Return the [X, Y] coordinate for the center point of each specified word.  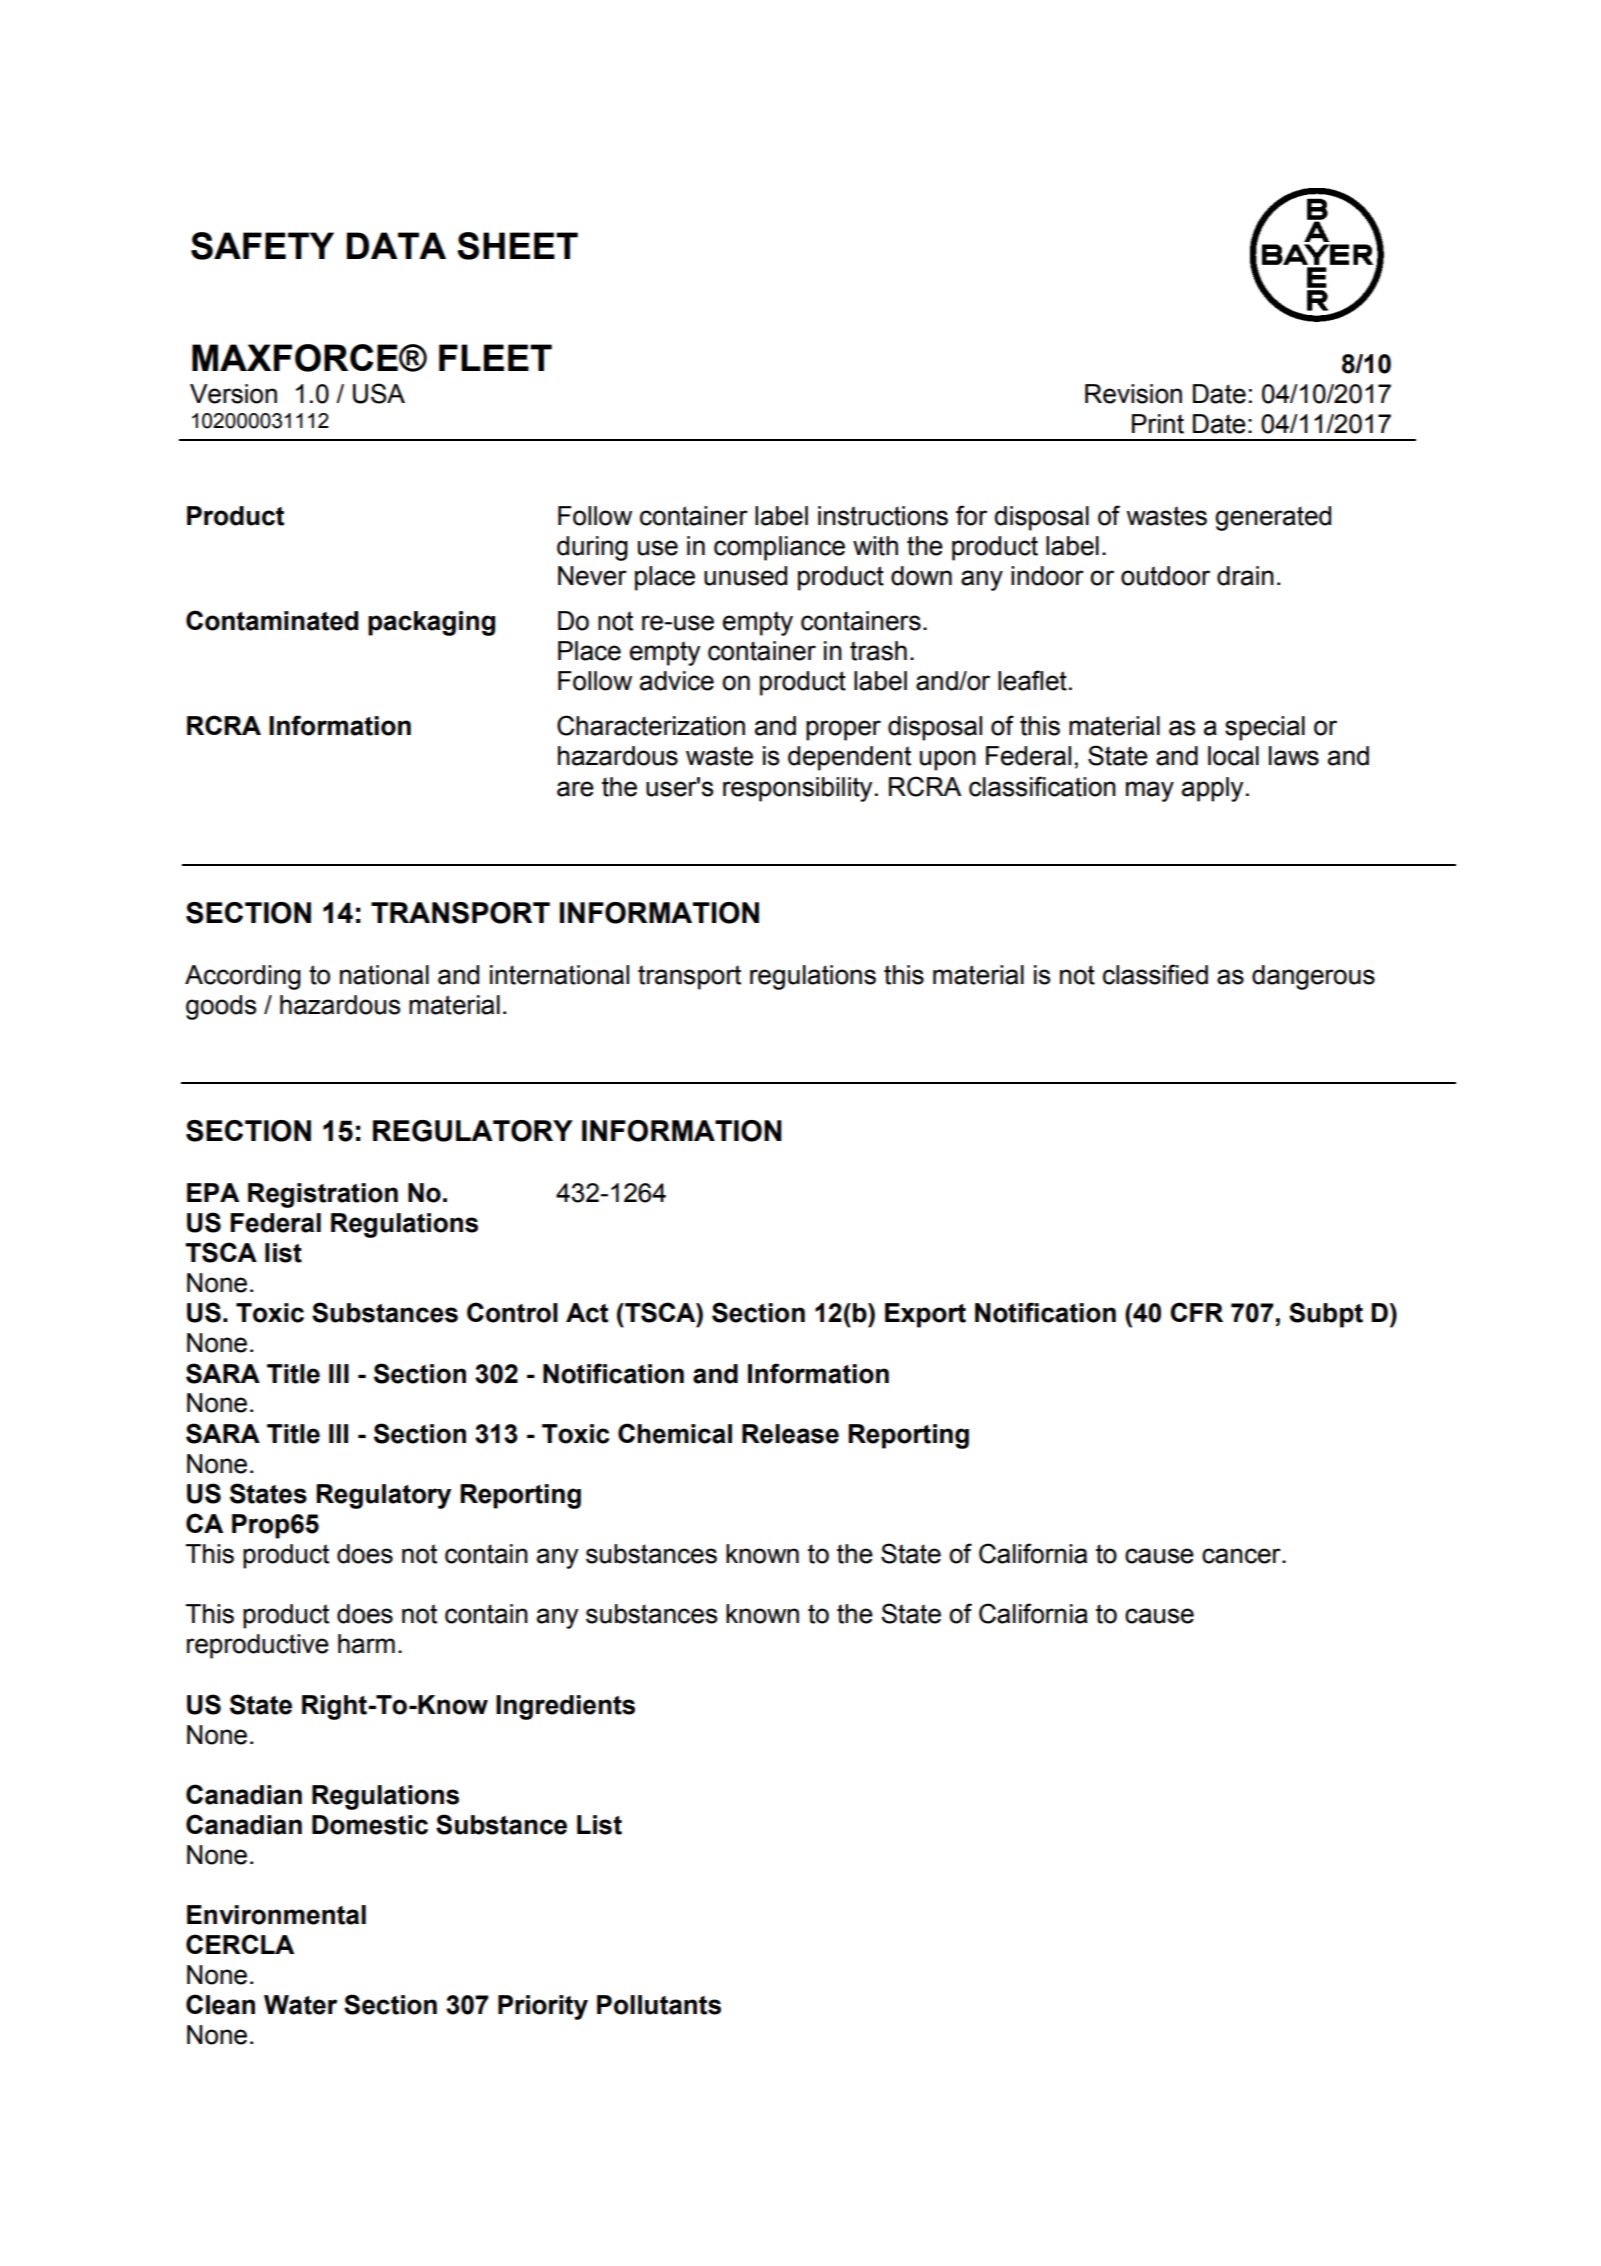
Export [925, 1315]
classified [1155, 974]
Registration [323, 1195]
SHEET [517, 246]
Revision [1133, 394]
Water [300, 2005]
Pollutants [659, 2005]
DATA [396, 245]
